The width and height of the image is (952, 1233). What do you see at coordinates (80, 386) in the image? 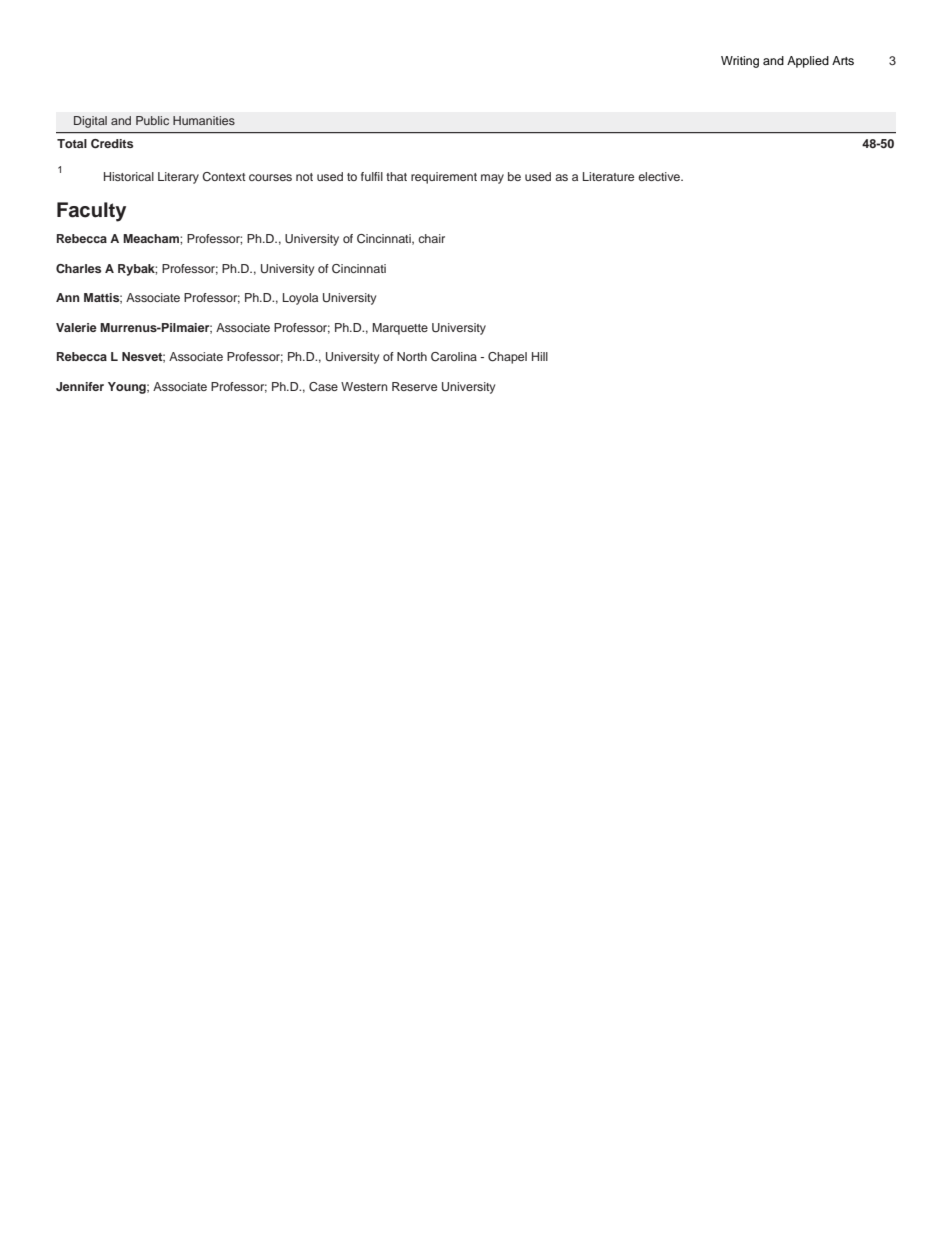
I see `Jennifer` at bounding box center [80, 386].
